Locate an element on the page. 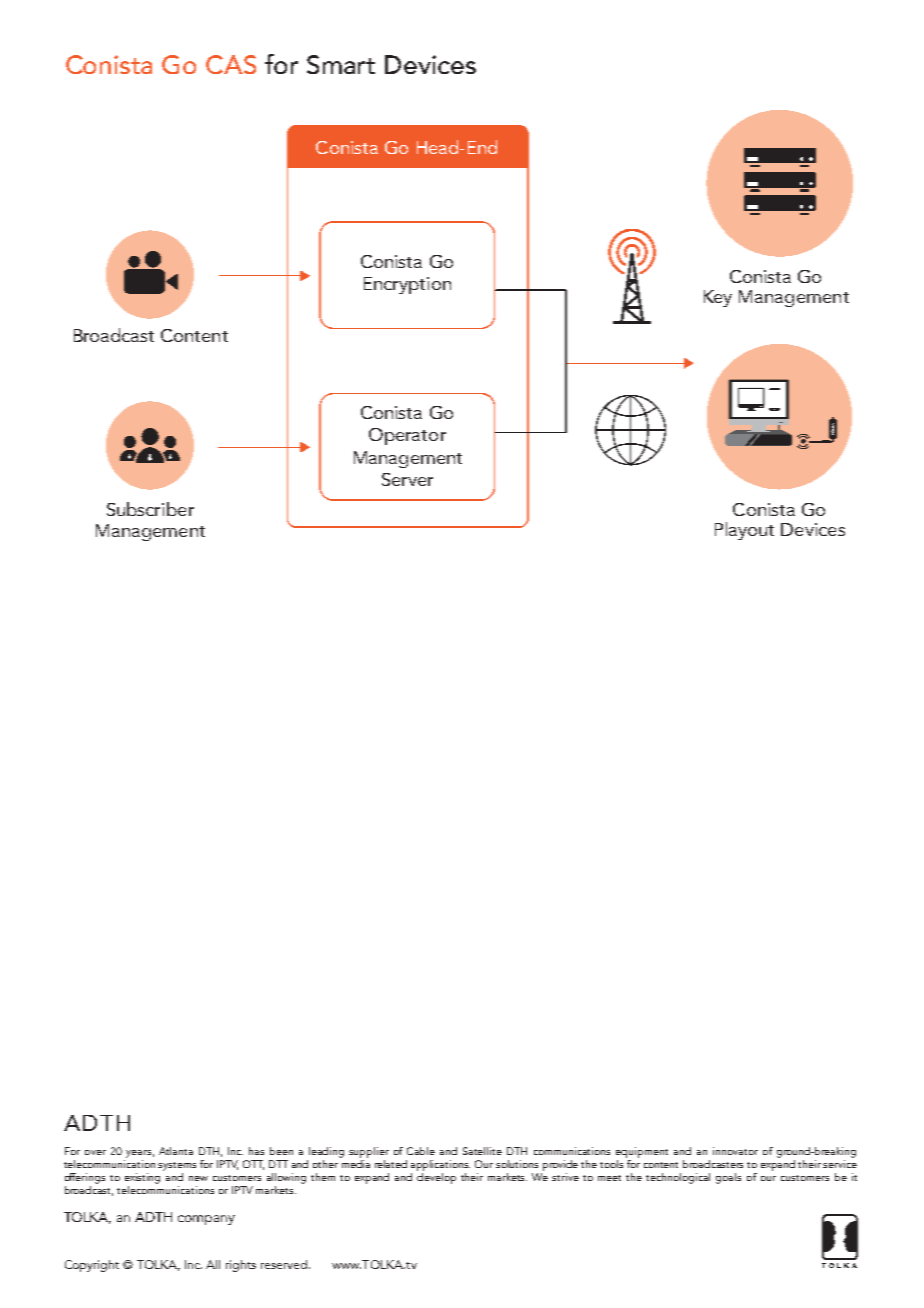 This page has width=924, height=1308. Smart is located at coordinates (341, 64).
